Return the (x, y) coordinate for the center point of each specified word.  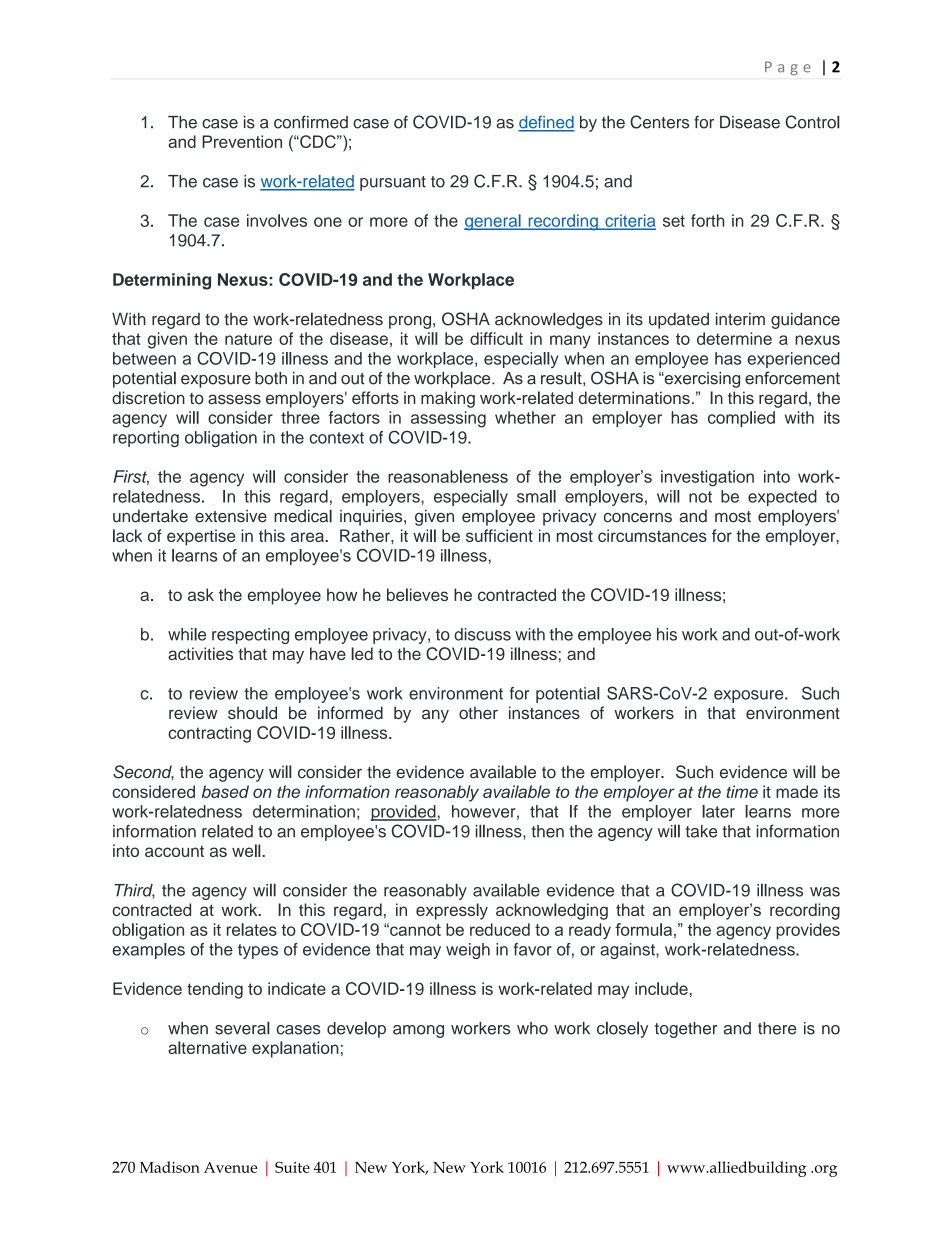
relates (252, 929)
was (825, 892)
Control (812, 122)
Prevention (242, 141)
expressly (452, 911)
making (448, 399)
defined (546, 123)
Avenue (230, 1167)
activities (200, 653)
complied (741, 419)
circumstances (652, 535)
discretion (148, 397)
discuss (482, 634)
